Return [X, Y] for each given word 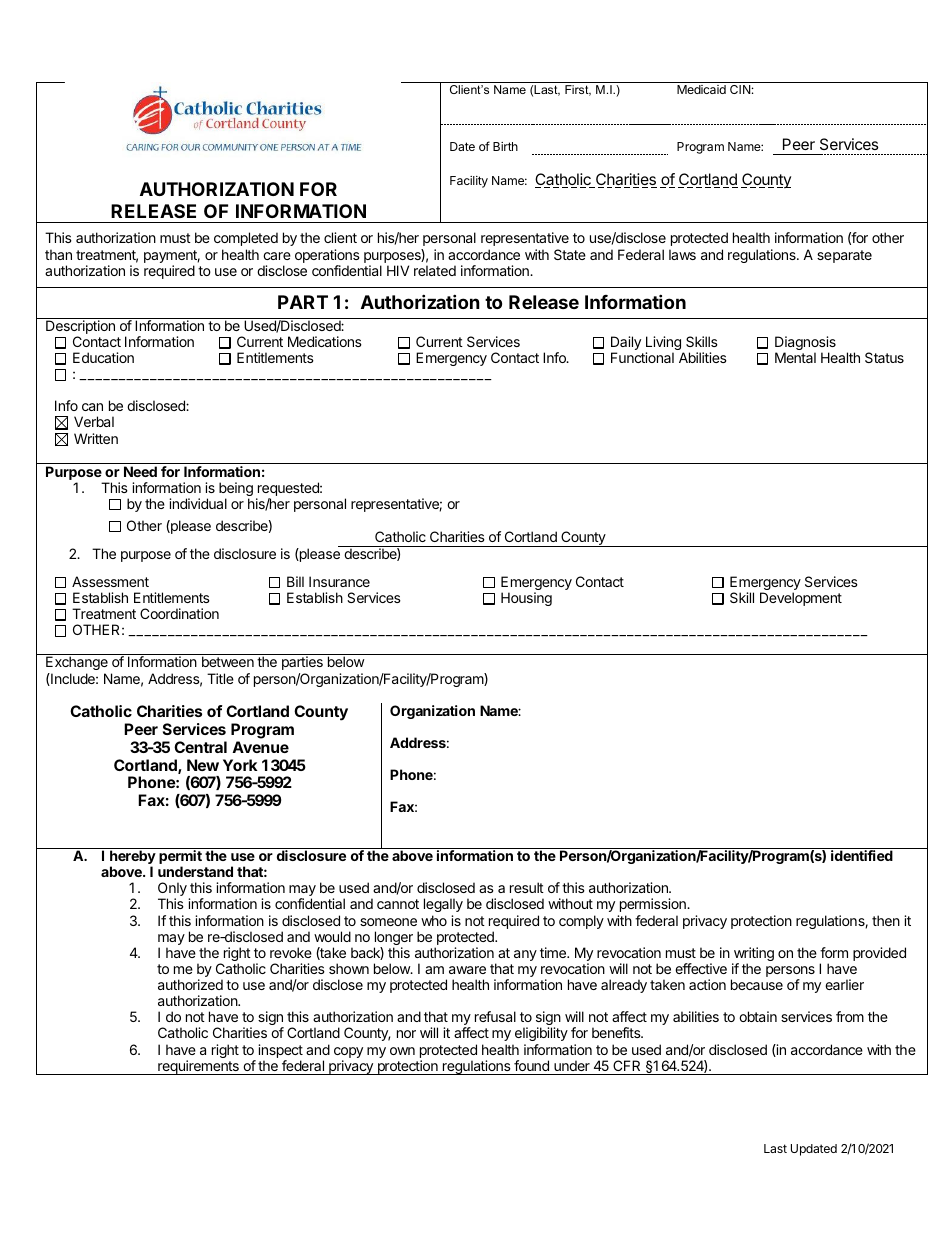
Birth [505, 146]
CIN [740, 89]
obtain [758, 1016]
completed [246, 239]
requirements [198, 1067]
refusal [495, 1016]
